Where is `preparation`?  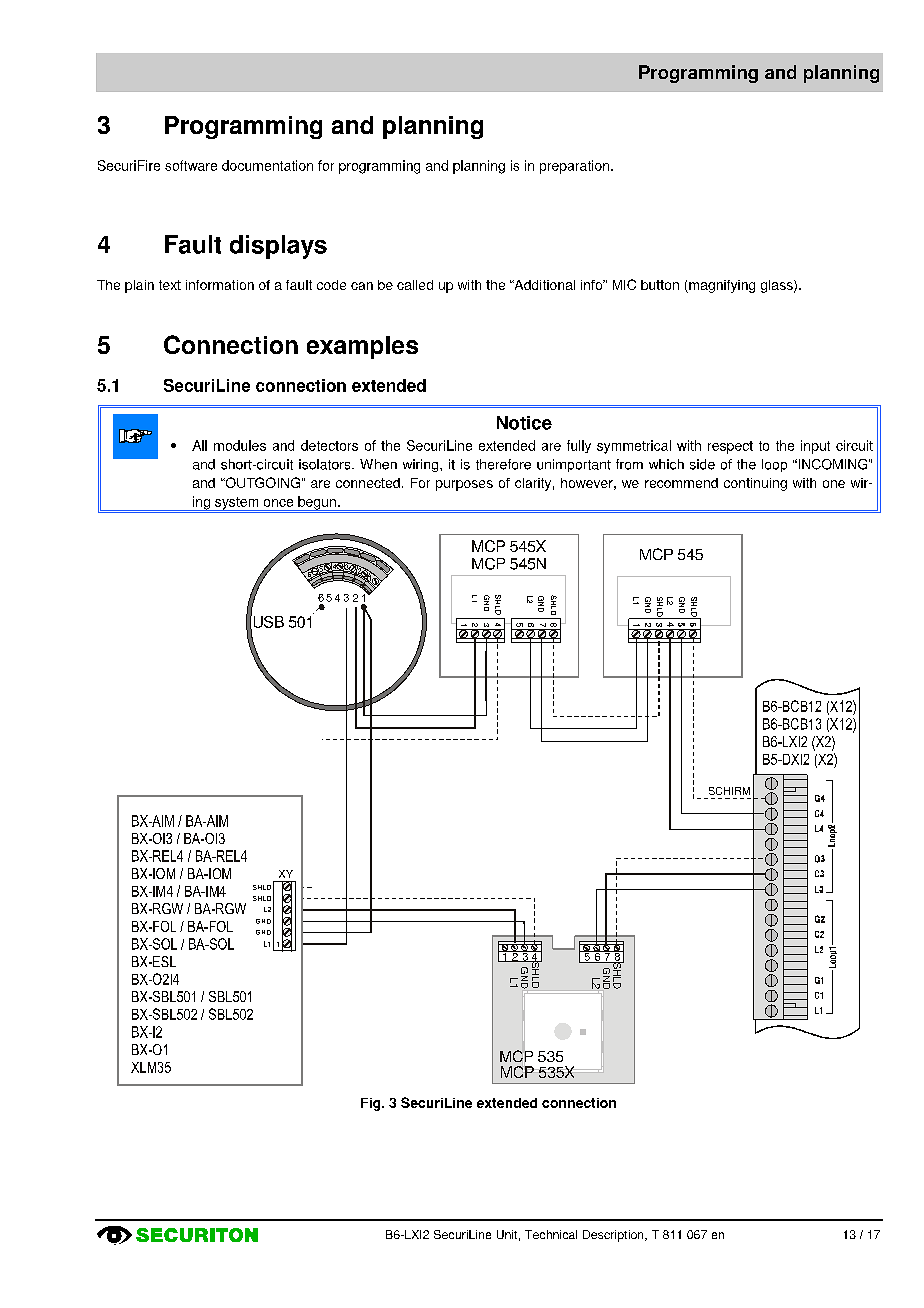 preparation is located at coordinates (576, 167).
